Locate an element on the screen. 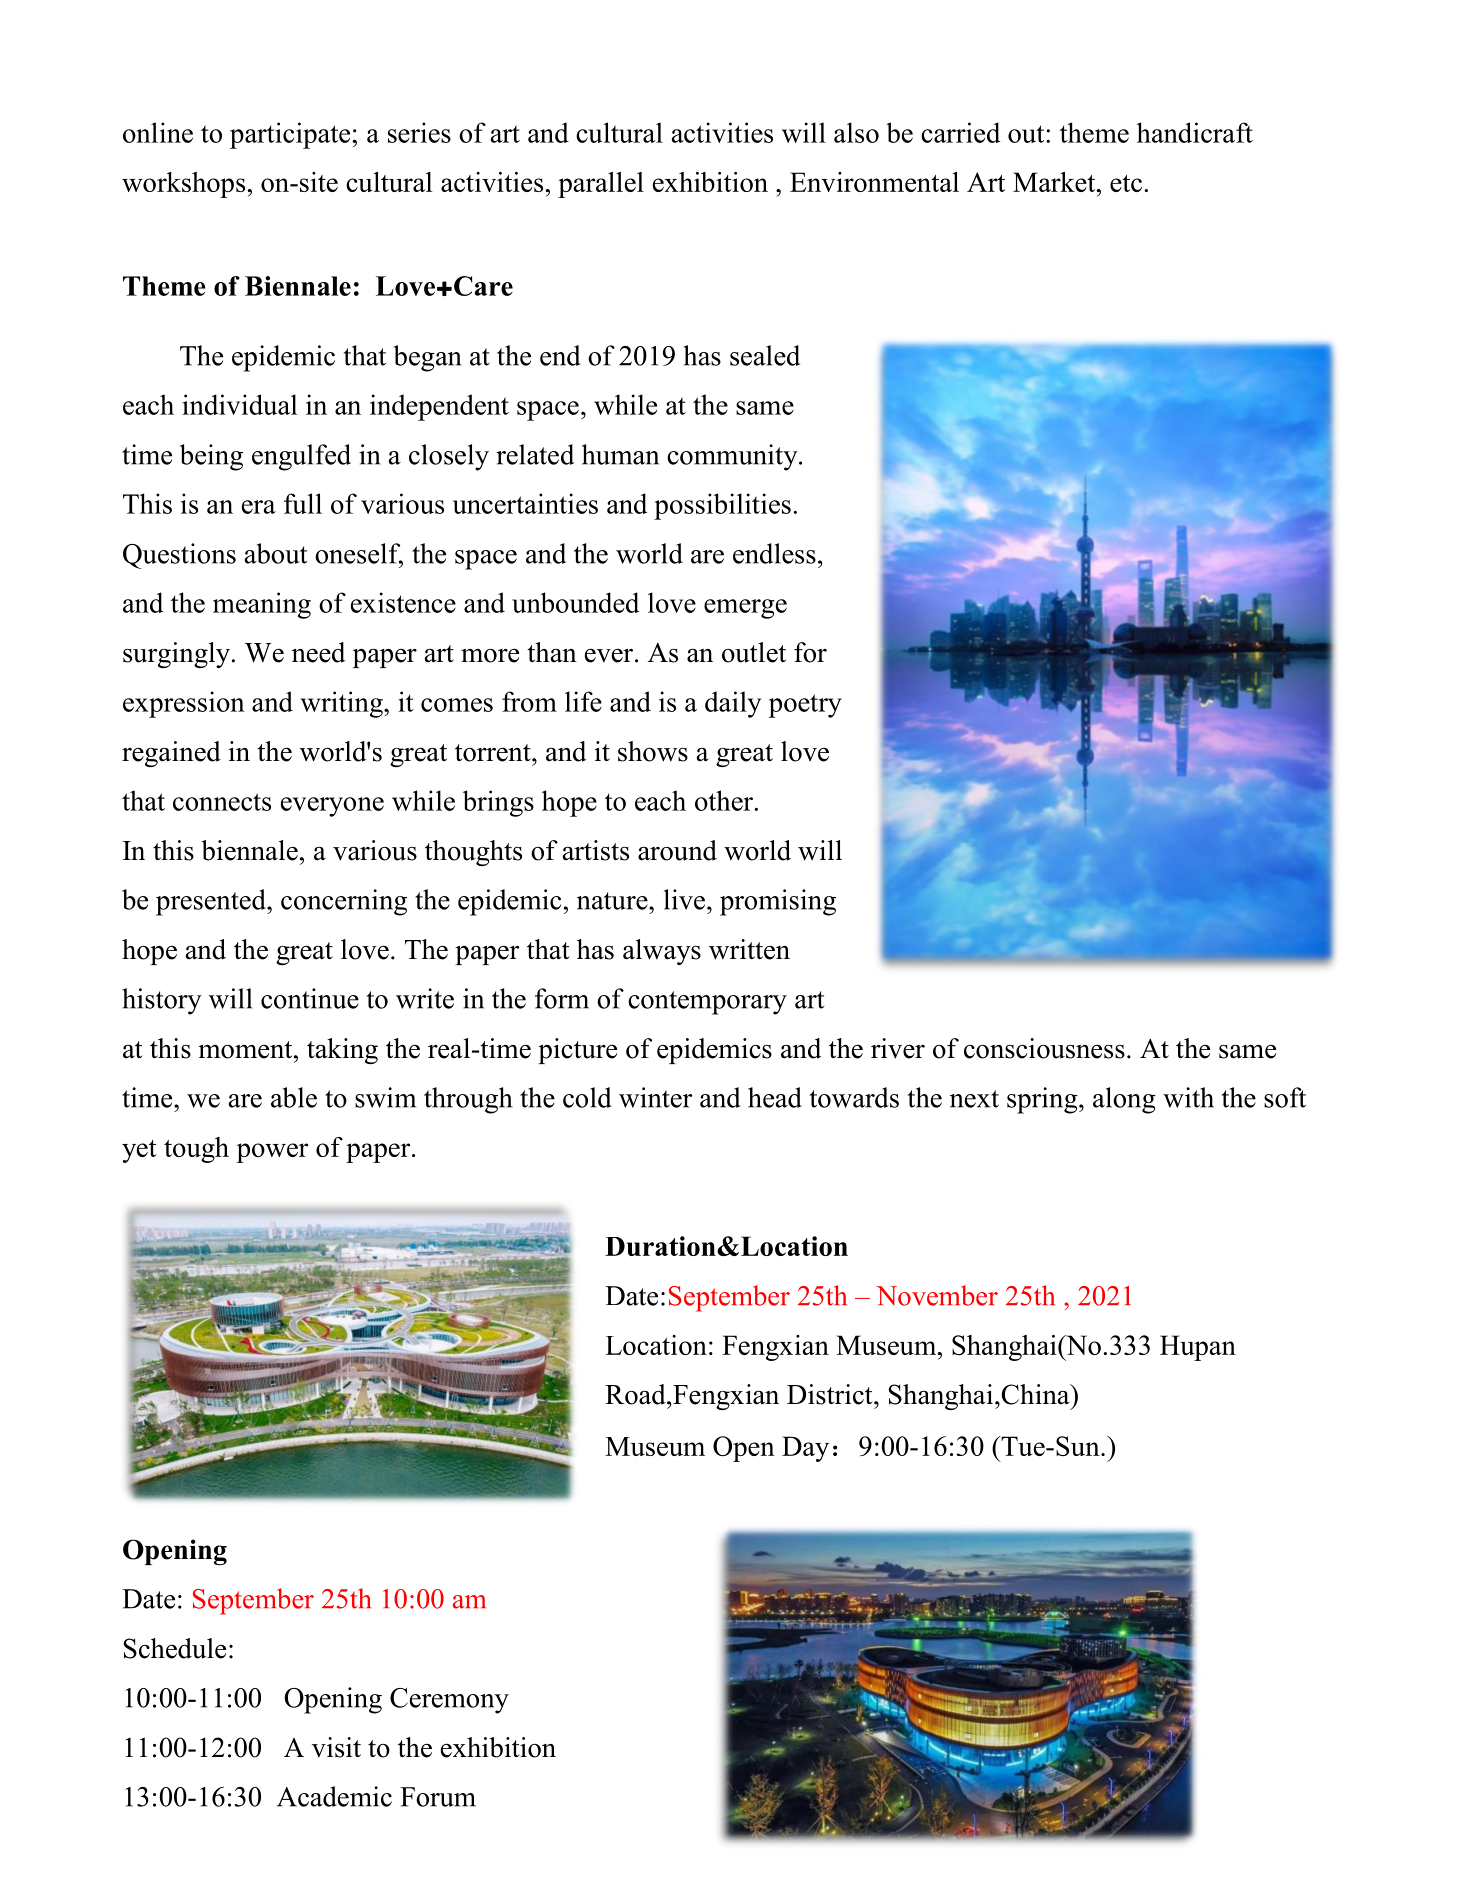  District is located at coordinates (831, 1394).
